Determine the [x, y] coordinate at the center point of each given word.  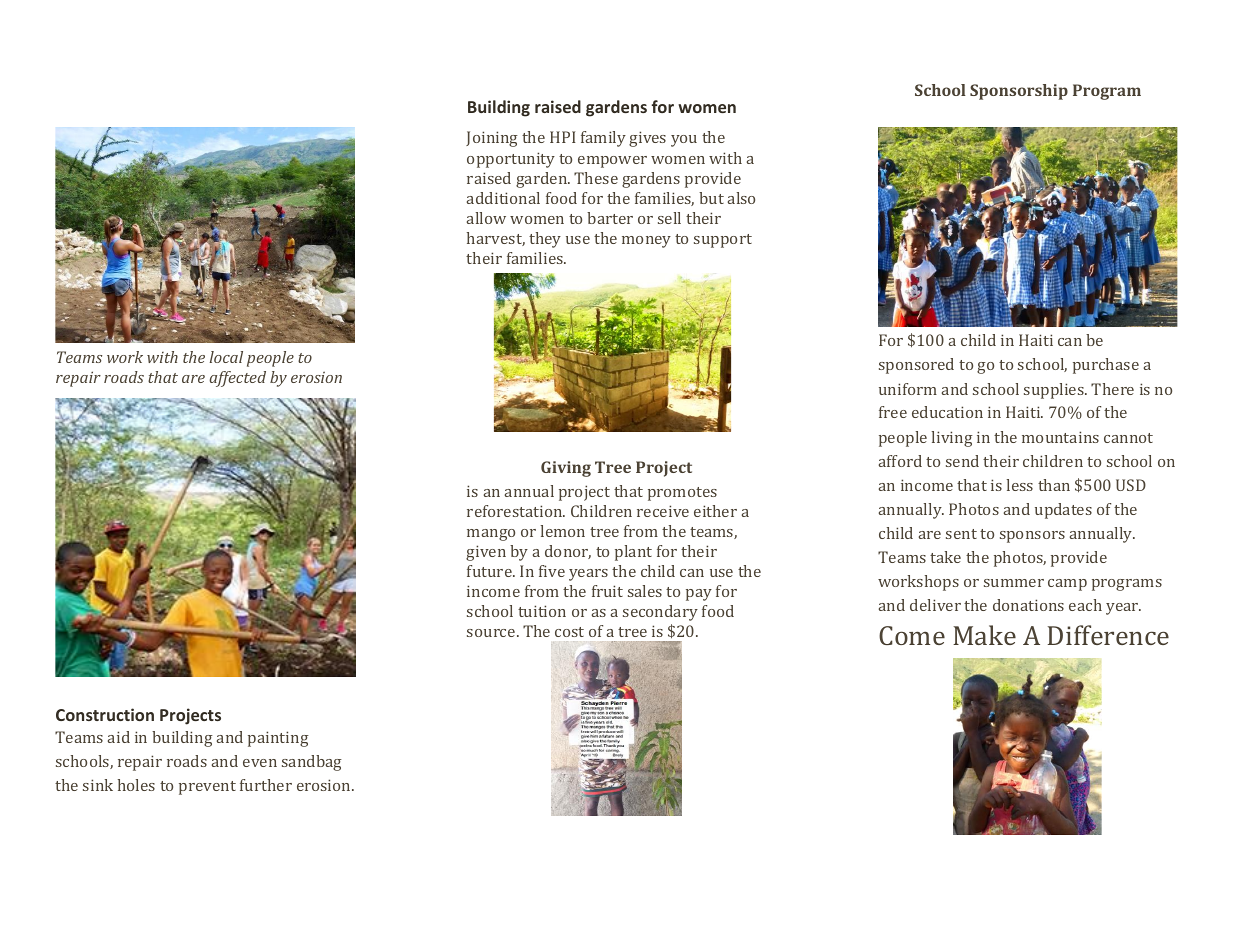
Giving [566, 469]
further [266, 785]
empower [612, 162]
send [962, 461]
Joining [492, 139]
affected [237, 379]
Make [984, 635]
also [741, 198]
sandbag [312, 763]
